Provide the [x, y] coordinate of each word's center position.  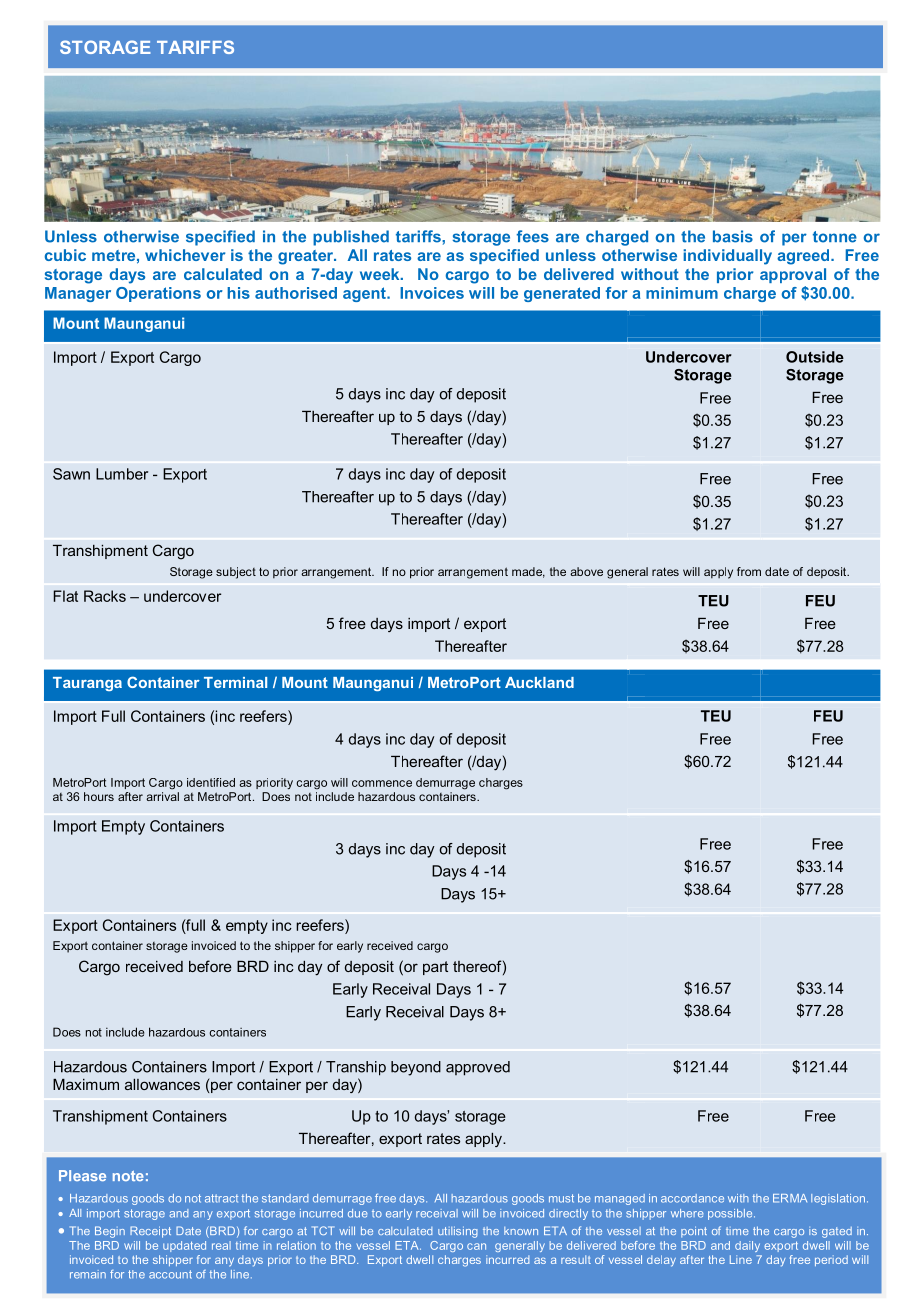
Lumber [122, 474]
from [749, 571]
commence [382, 783]
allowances [162, 1084]
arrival [162, 796]
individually [727, 257]
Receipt [150, 1232]
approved [478, 1068]
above [586, 571]
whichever [185, 255]
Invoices [432, 293]
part [435, 968]
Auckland [539, 682]
